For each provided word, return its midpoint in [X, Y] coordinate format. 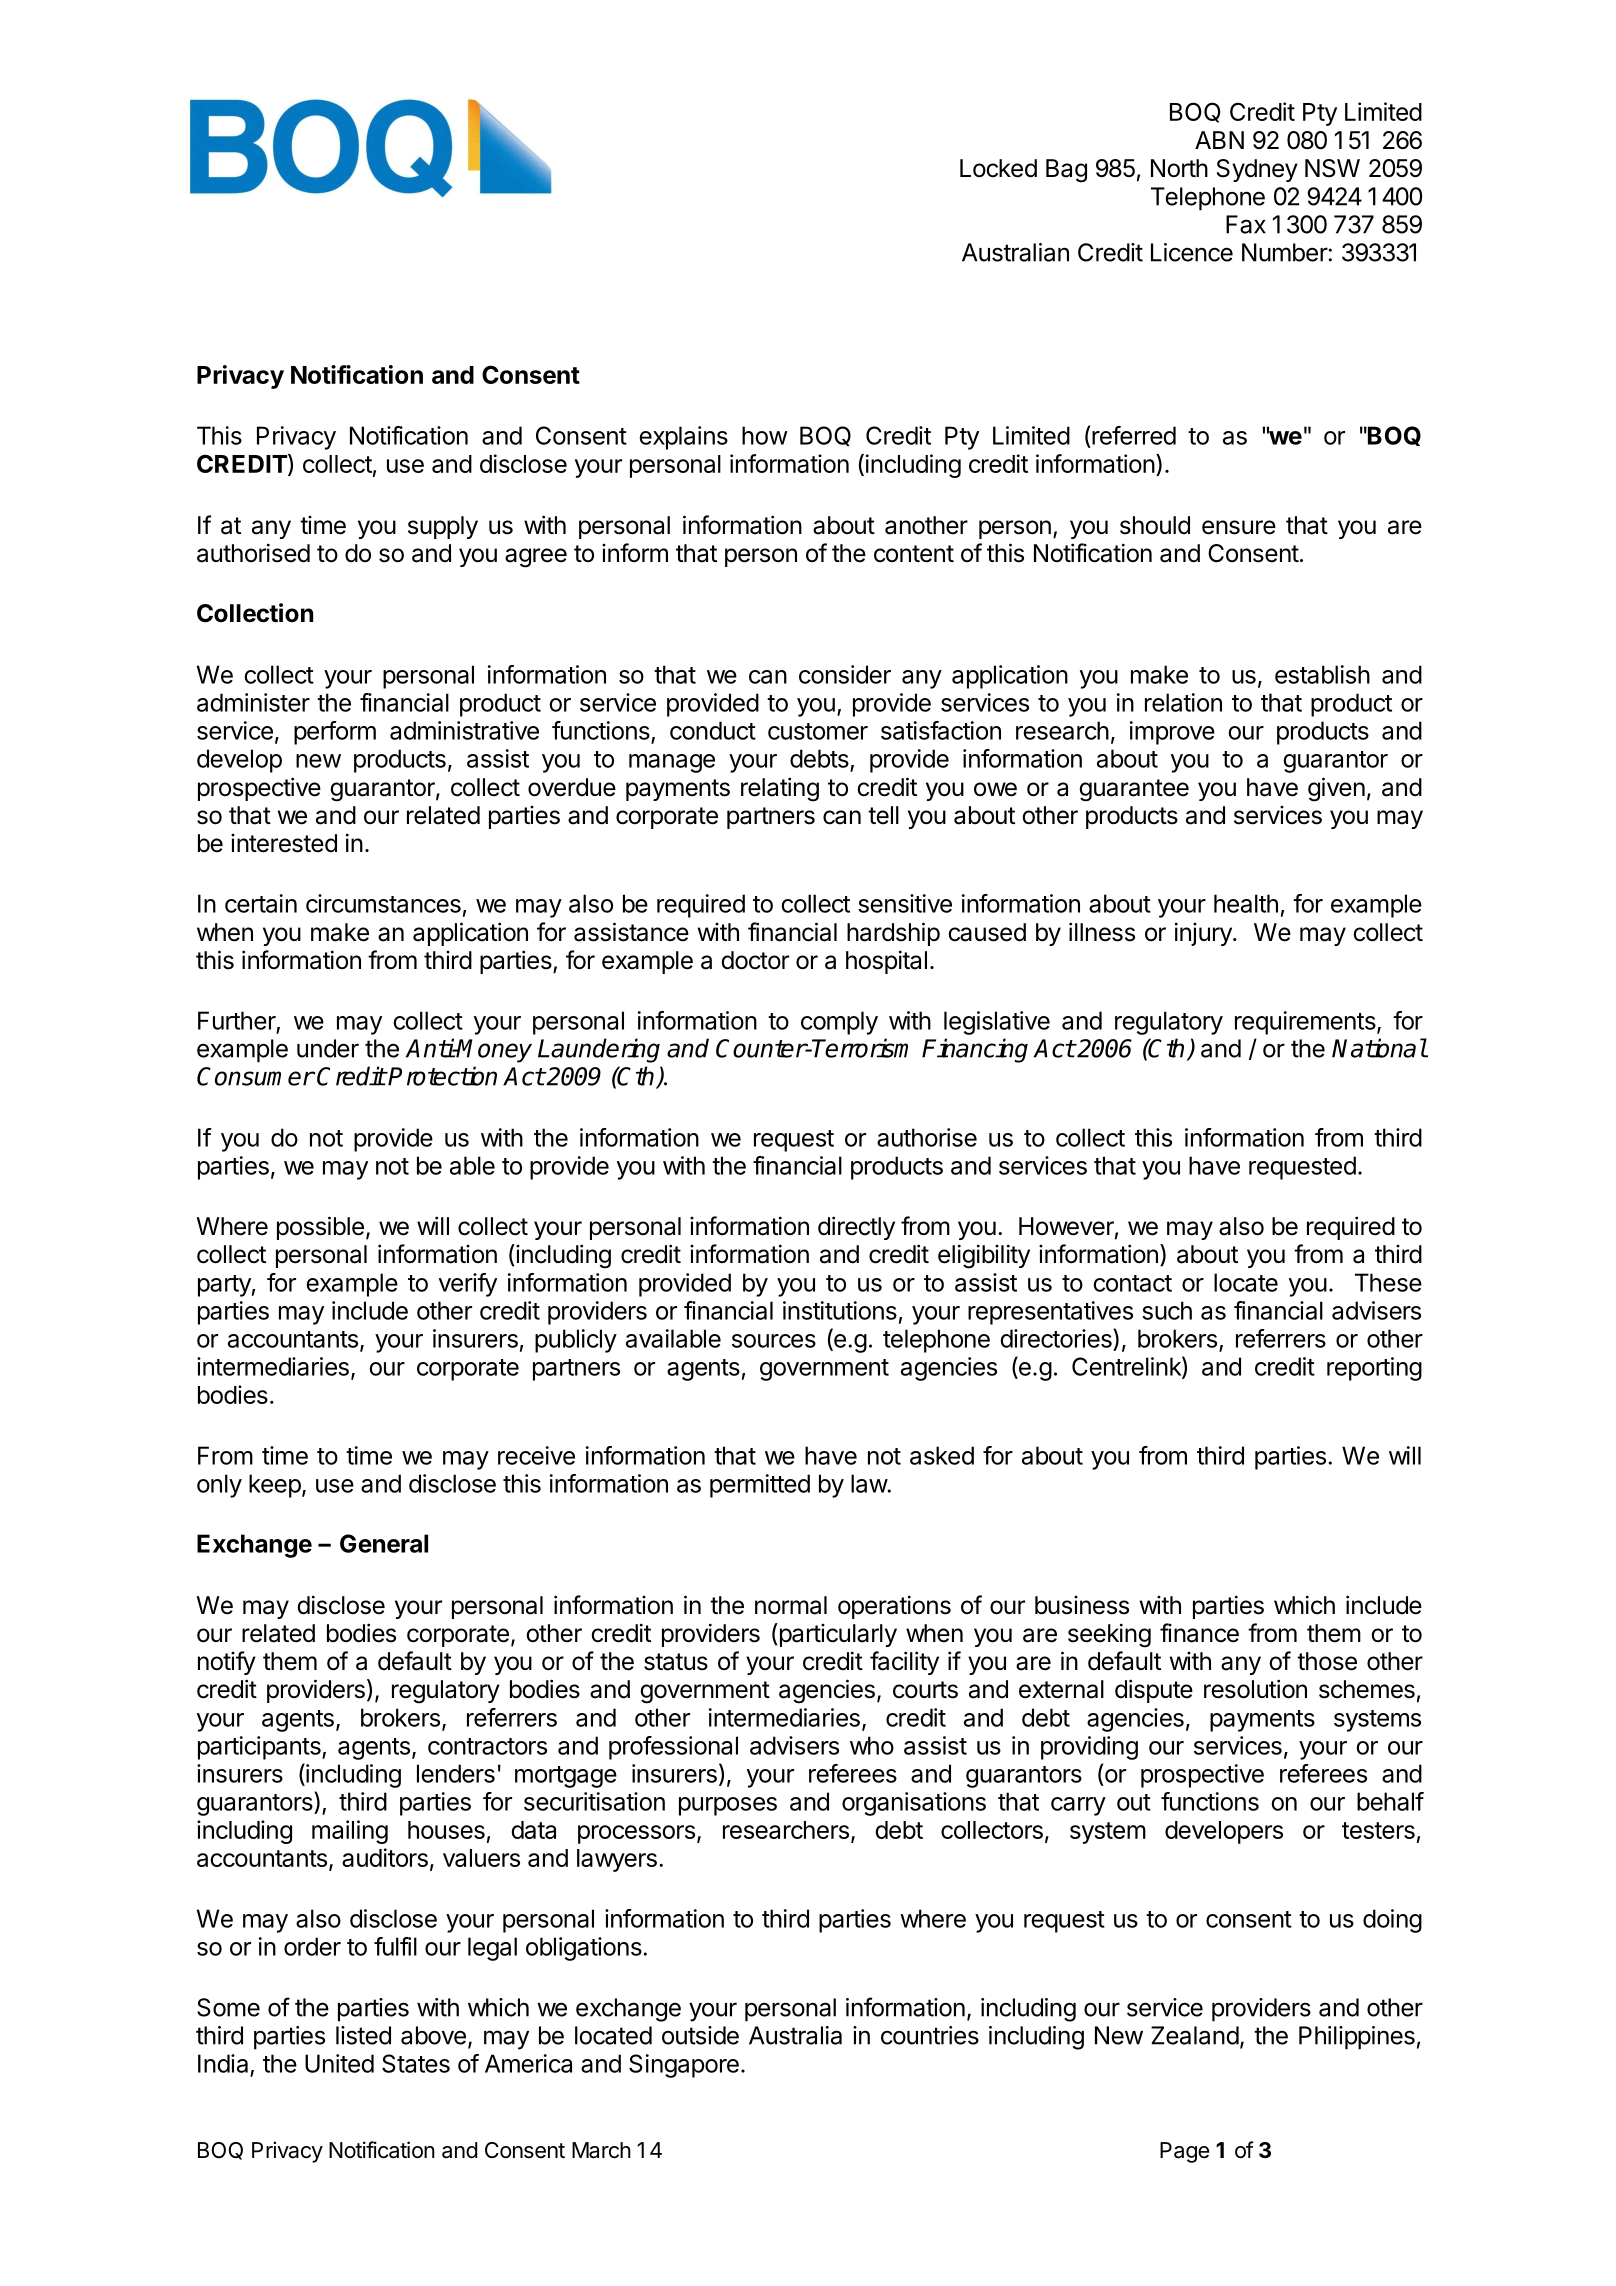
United [339, 2063]
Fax [1246, 224]
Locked [998, 168]
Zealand [1195, 2035]
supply [443, 527]
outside [700, 2035]
